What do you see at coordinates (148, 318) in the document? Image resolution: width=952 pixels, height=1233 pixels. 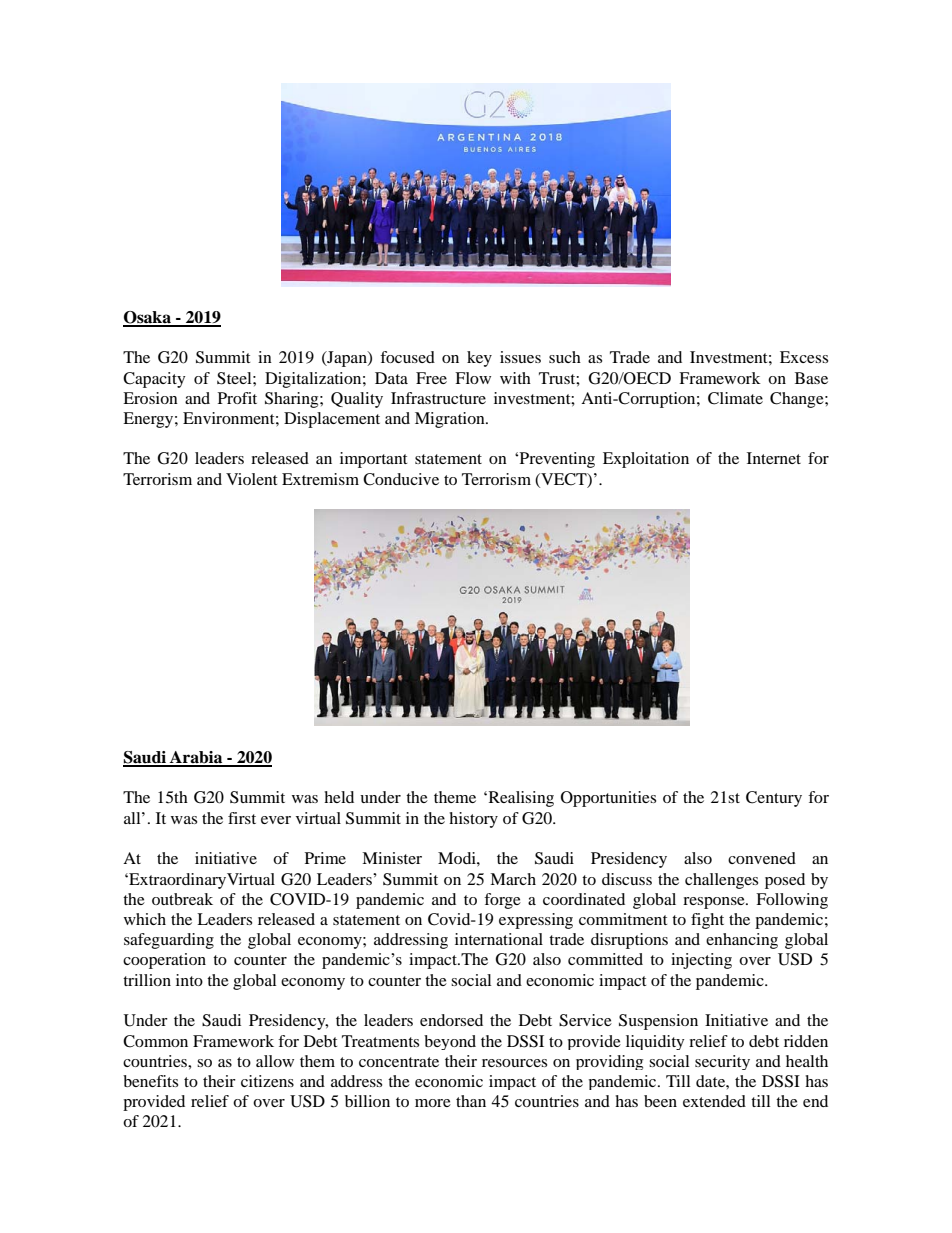 I see `Osaka` at bounding box center [148, 318].
